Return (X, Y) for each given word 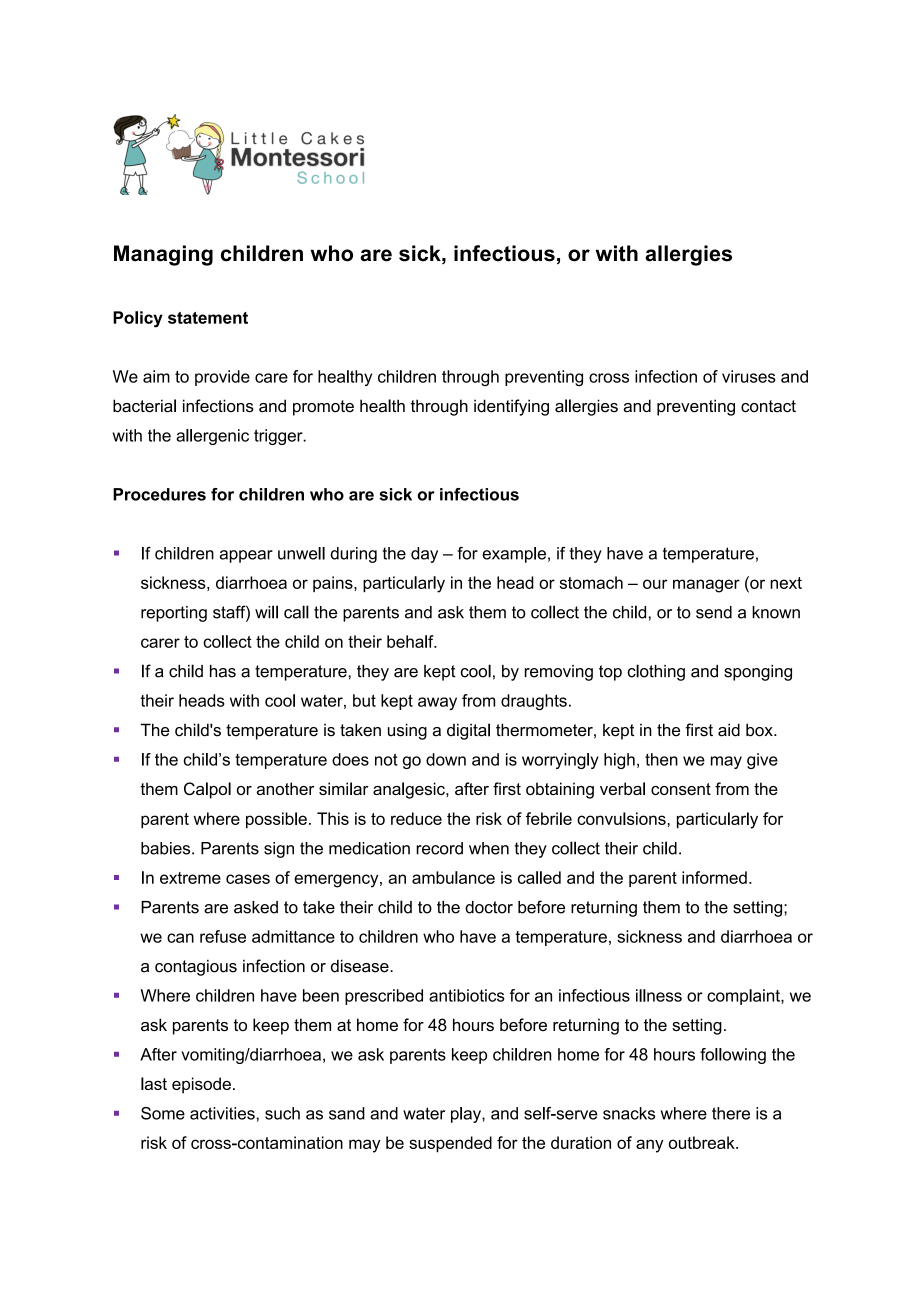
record (439, 848)
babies (167, 848)
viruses (749, 376)
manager (706, 586)
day (424, 555)
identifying (511, 407)
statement (208, 318)
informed (714, 877)
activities (222, 1113)
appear (246, 556)
